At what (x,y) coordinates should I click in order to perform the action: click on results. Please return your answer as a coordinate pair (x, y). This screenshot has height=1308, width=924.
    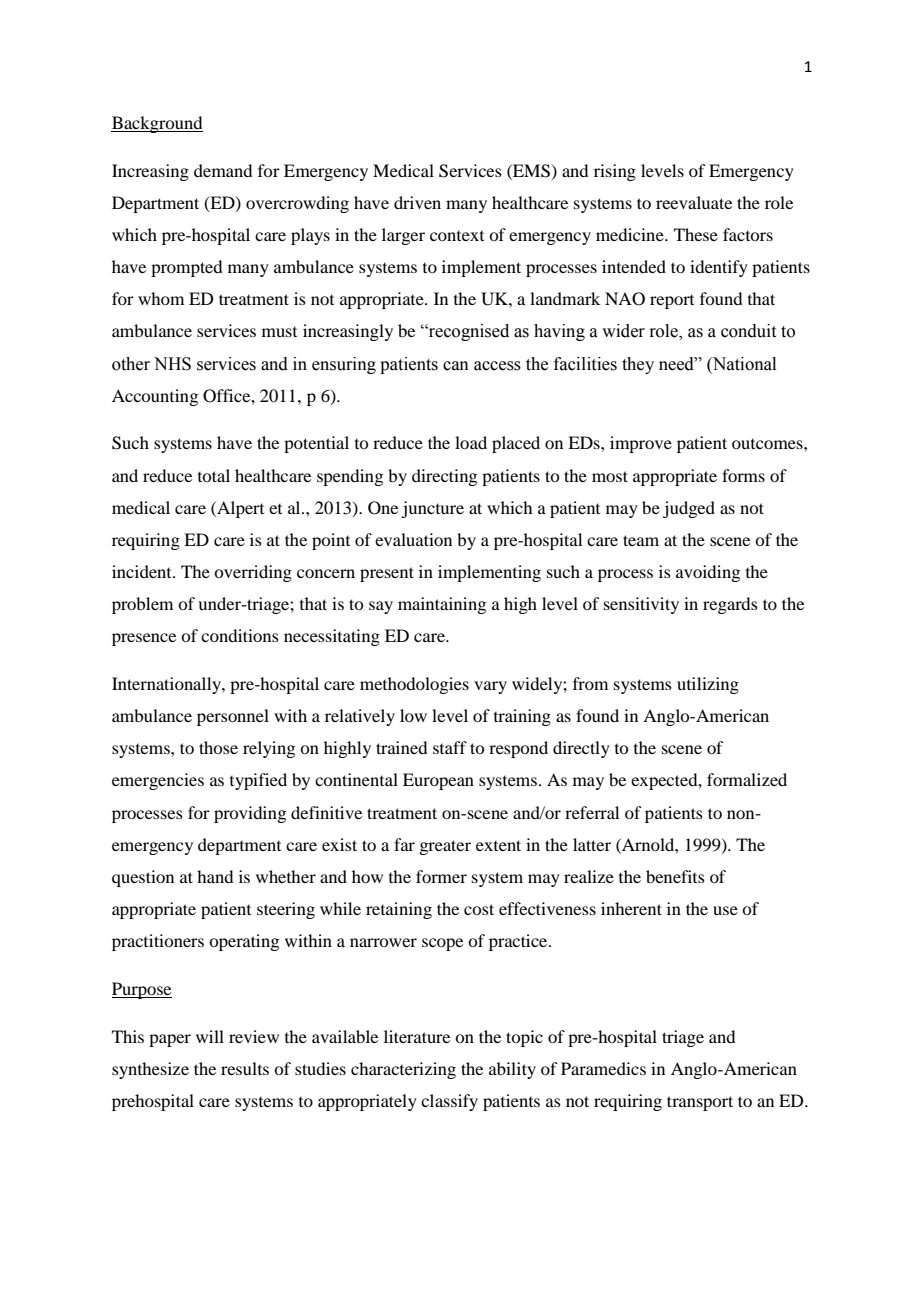
    Looking at the image, I should click on (245, 1068).
